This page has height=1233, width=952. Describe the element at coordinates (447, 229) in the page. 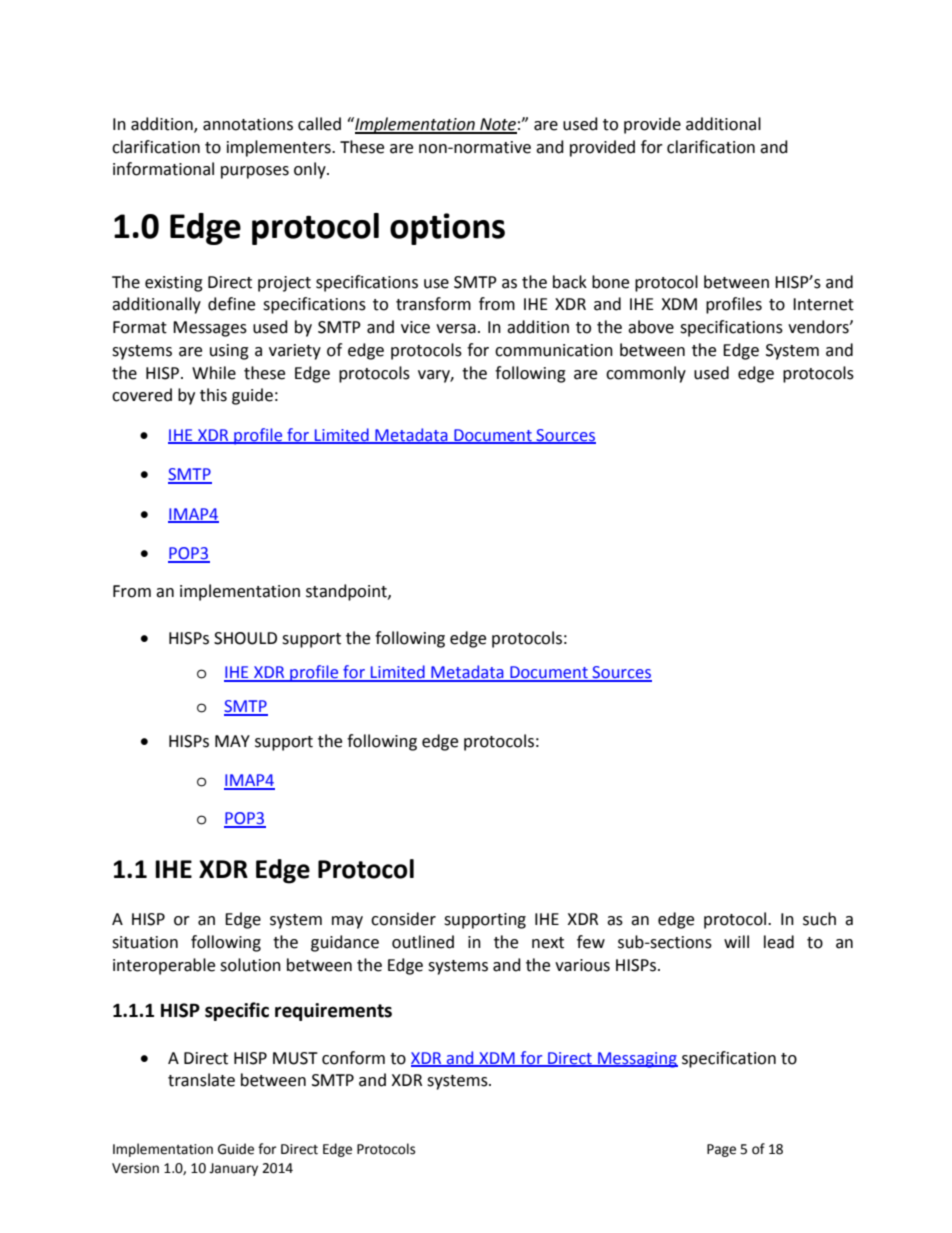

I see `options` at that location.
